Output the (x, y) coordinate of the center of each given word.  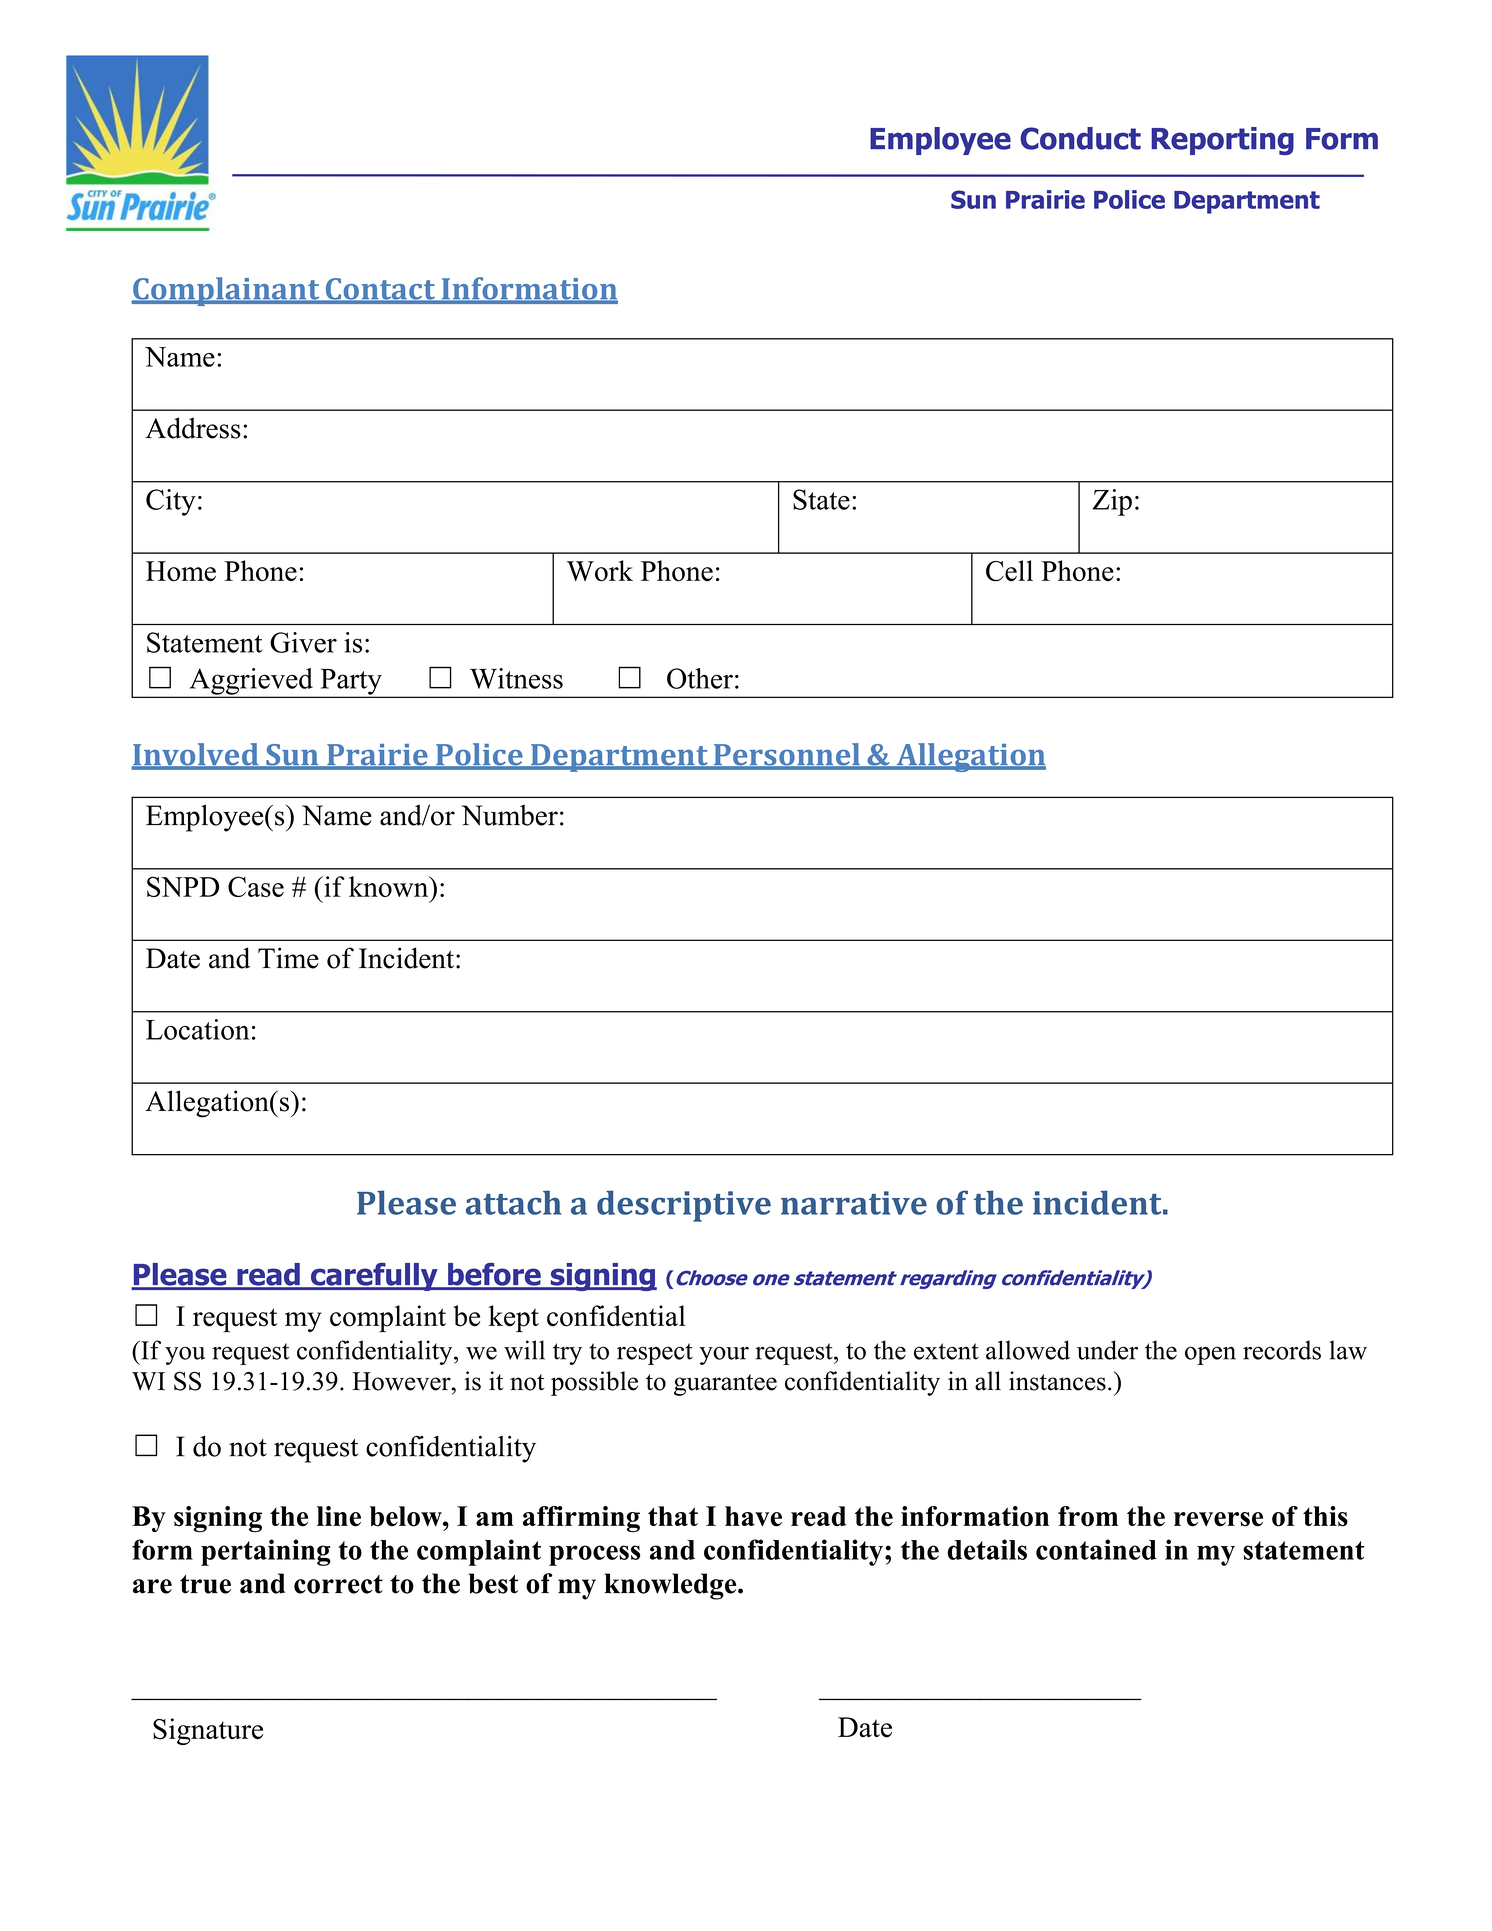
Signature (208, 1731)
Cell (1009, 571)
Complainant (227, 291)
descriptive (684, 1206)
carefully (374, 1277)
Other (700, 678)
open (1210, 1355)
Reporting (1222, 141)
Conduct (1080, 138)
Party (351, 683)
